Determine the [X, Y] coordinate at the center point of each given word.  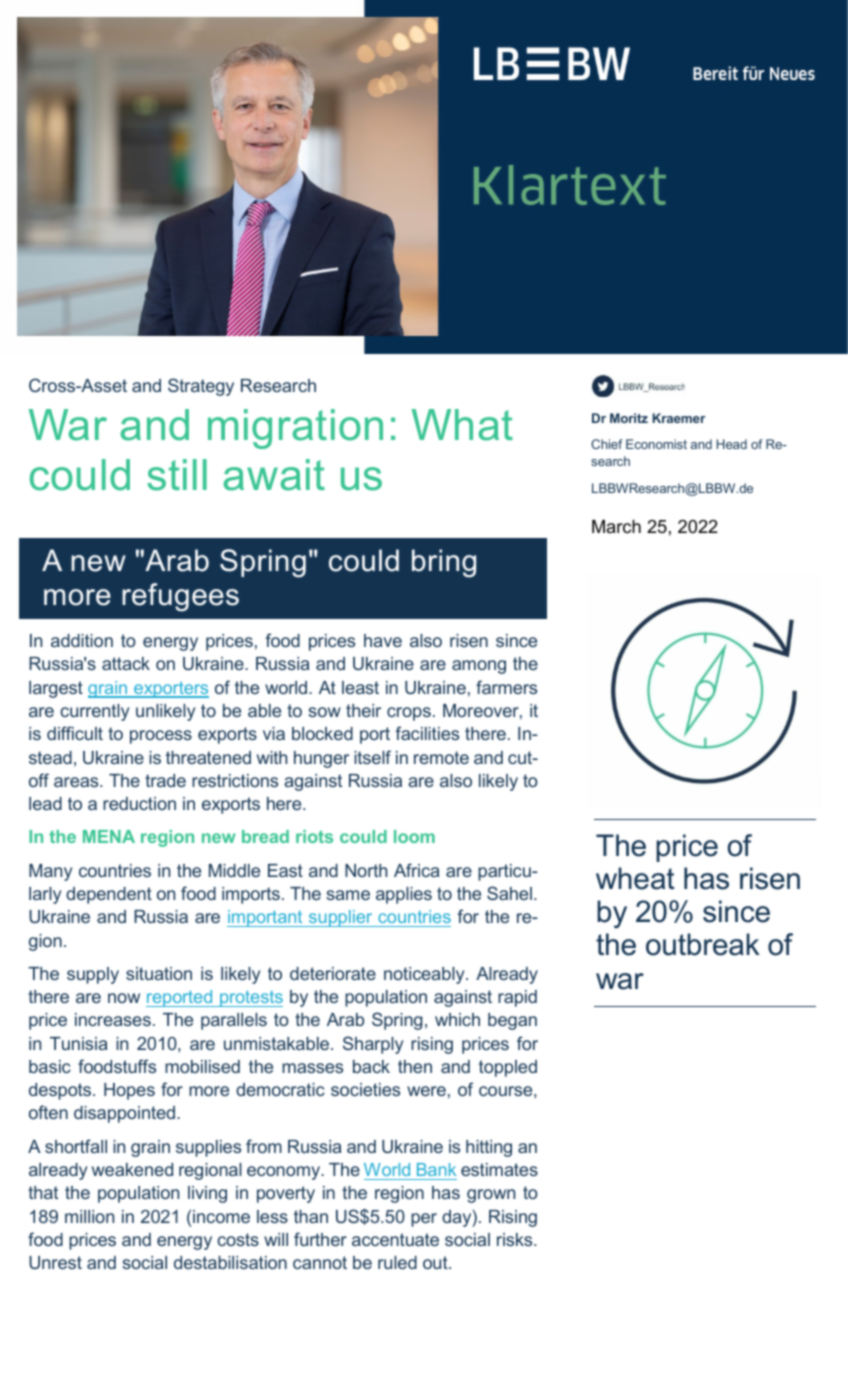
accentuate [395, 1239]
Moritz [629, 418]
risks [516, 1239]
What [462, 425]
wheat [635, 878]
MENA [109, 836]
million [89, 1216]
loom [414, 836]
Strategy [201, 387]
